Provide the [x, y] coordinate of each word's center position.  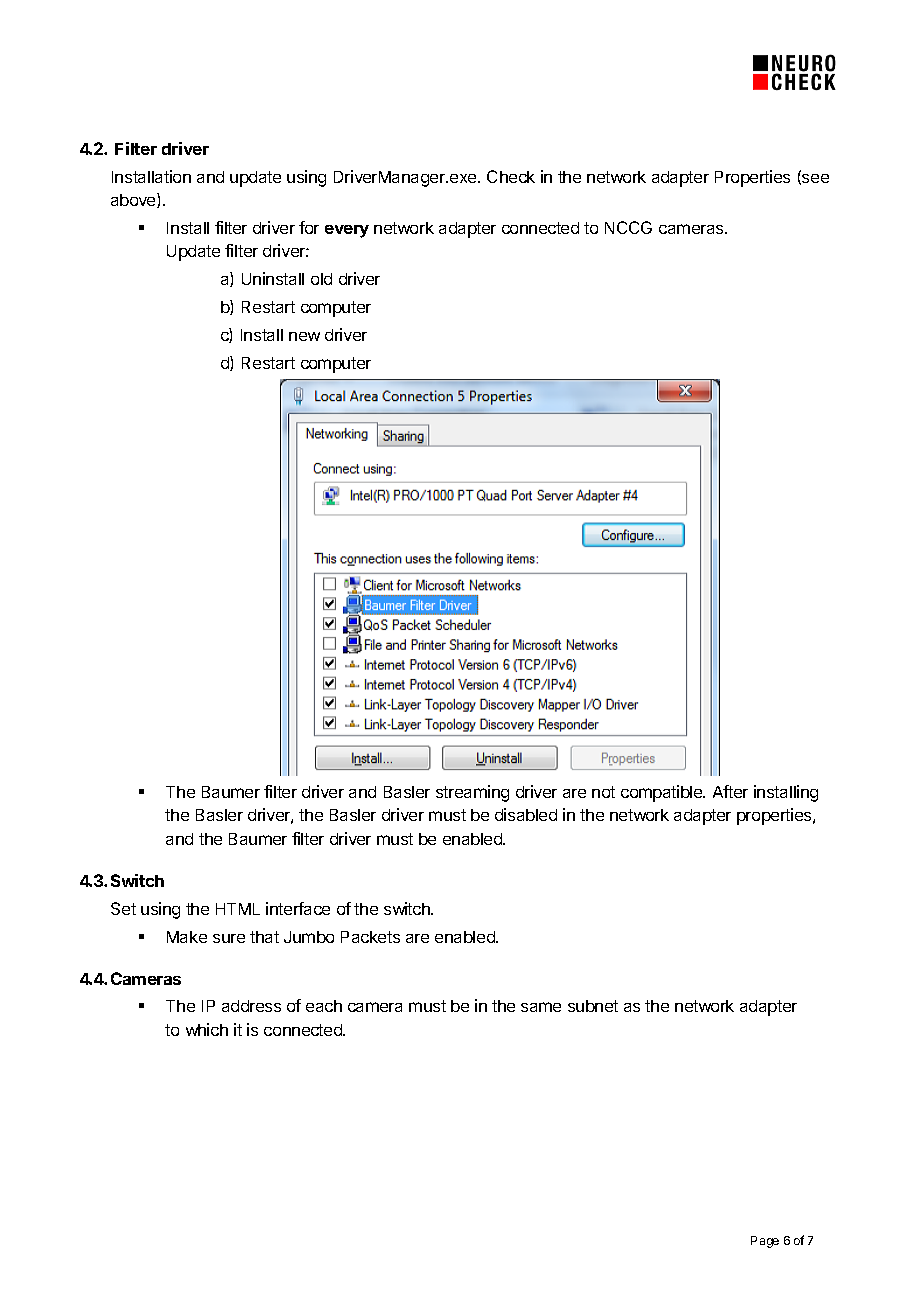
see [814, 179]
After [730, 791]
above [134, 200]
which [207, 1029]
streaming [472, 793]
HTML [238, 909]
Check [511, 176]
